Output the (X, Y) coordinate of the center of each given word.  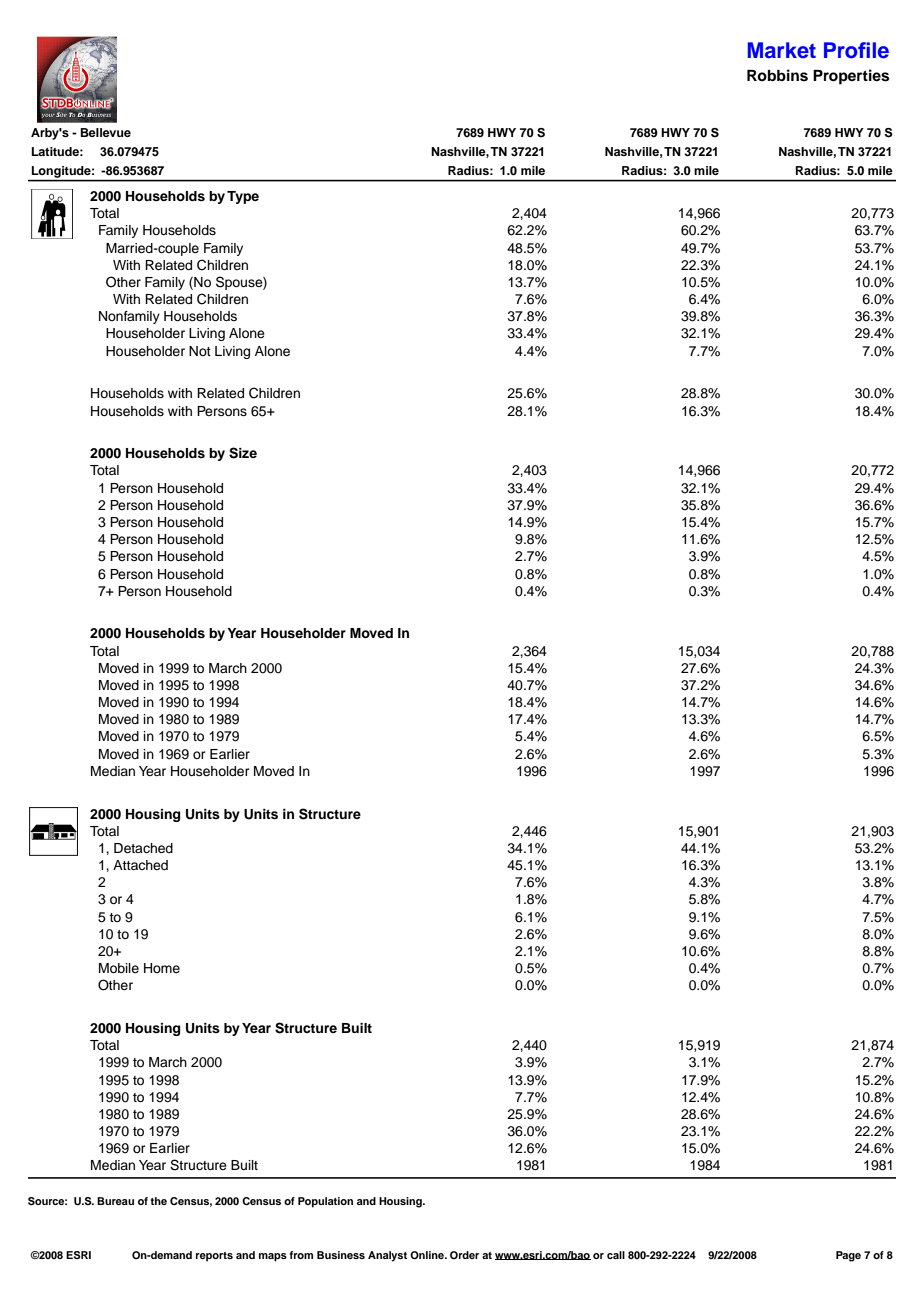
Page (848, 1256)
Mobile (119, 968)
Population (325, 1202)
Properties (851, 77)
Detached (143, 848)
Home (162, 968)
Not (200, 351)
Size (243, 453)
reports (214, 1257)
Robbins (777, 75)
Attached (140, 865)
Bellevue (106, 132)
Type (243, 197)
